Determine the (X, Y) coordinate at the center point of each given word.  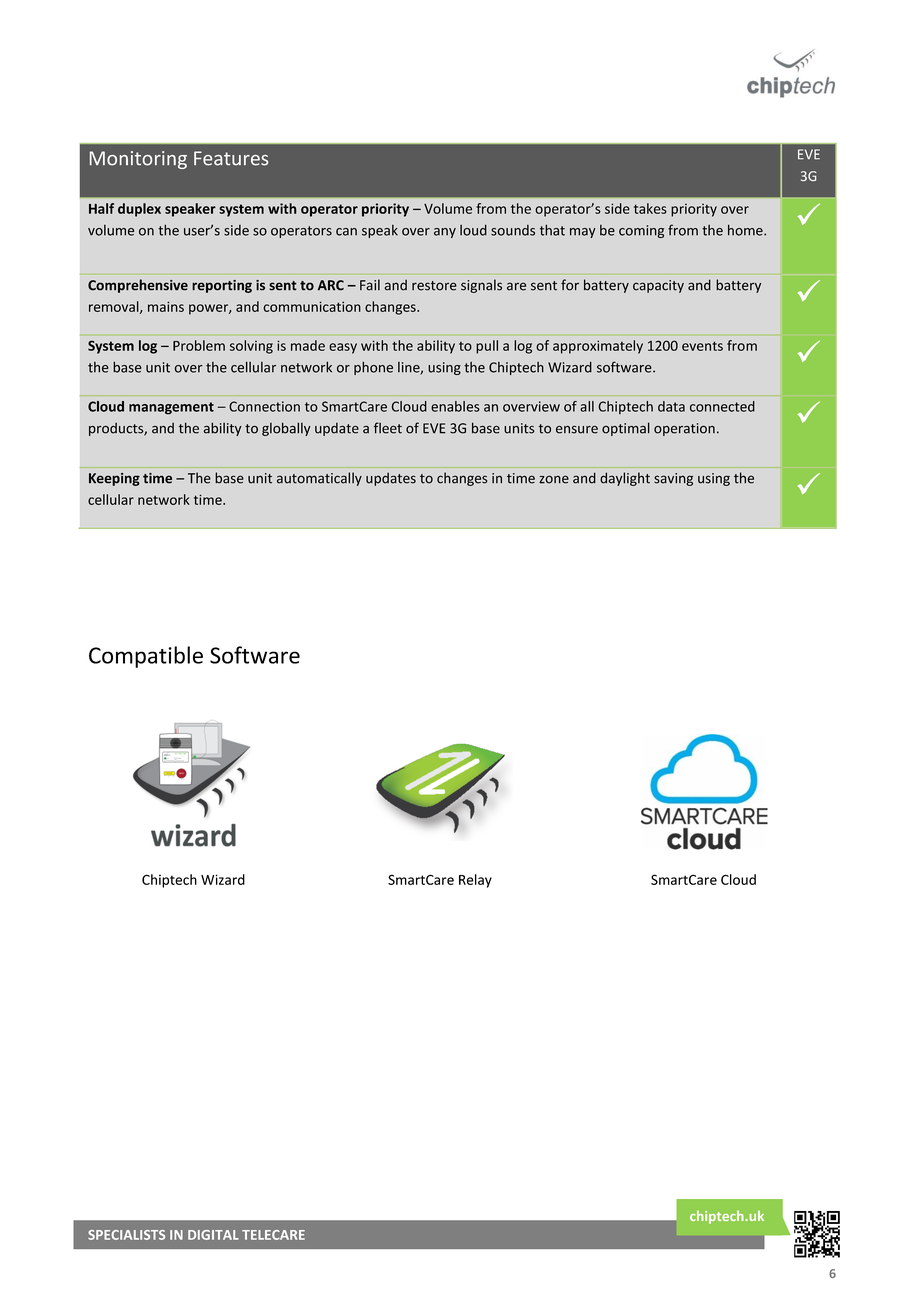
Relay (475, 881)
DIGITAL (213, 1235)
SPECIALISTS (126, 1235)
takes (650, 208)
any (445, 233)
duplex (139, 210)
